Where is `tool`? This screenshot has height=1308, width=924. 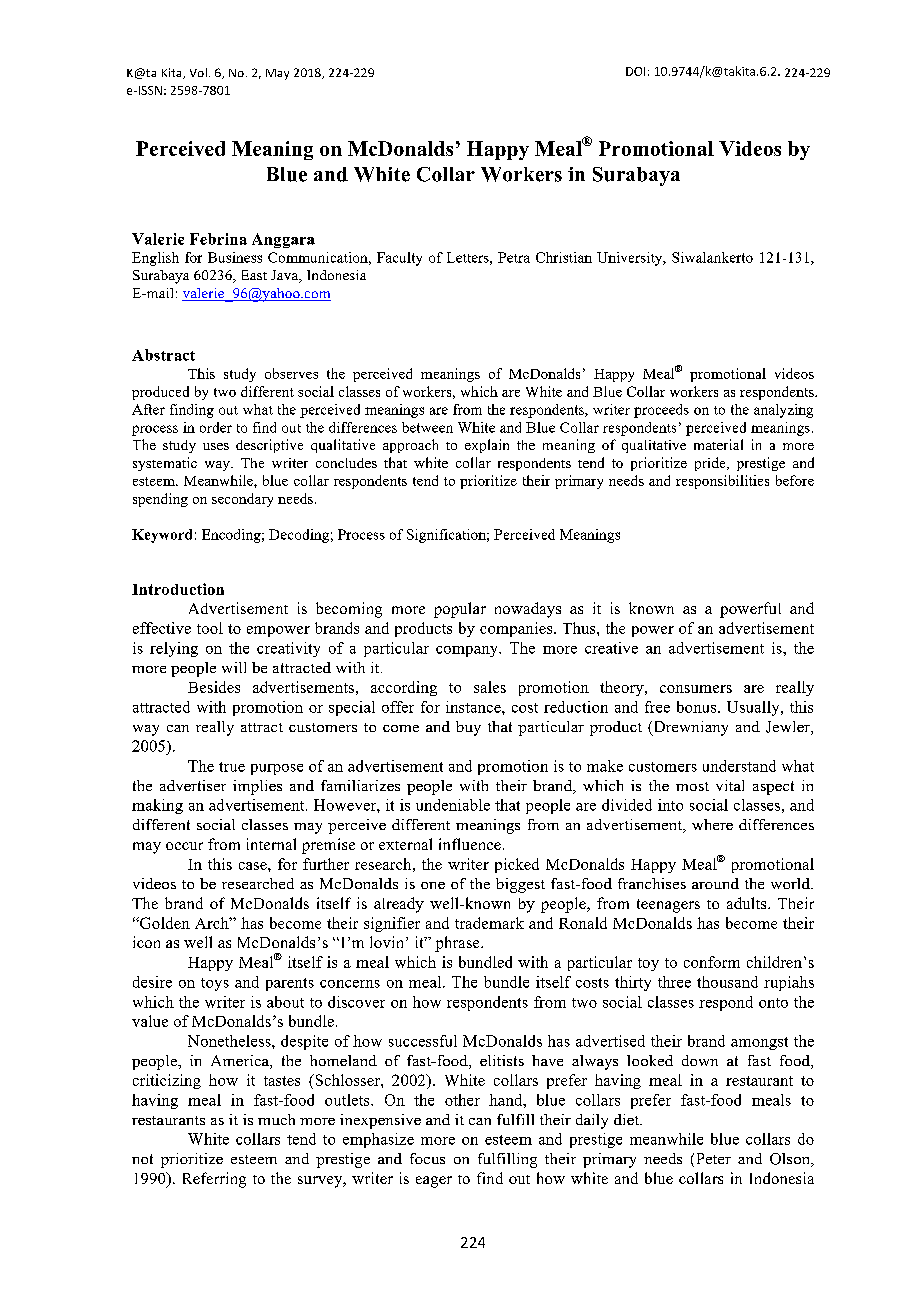
tool is located at coordinates (210, 628).
